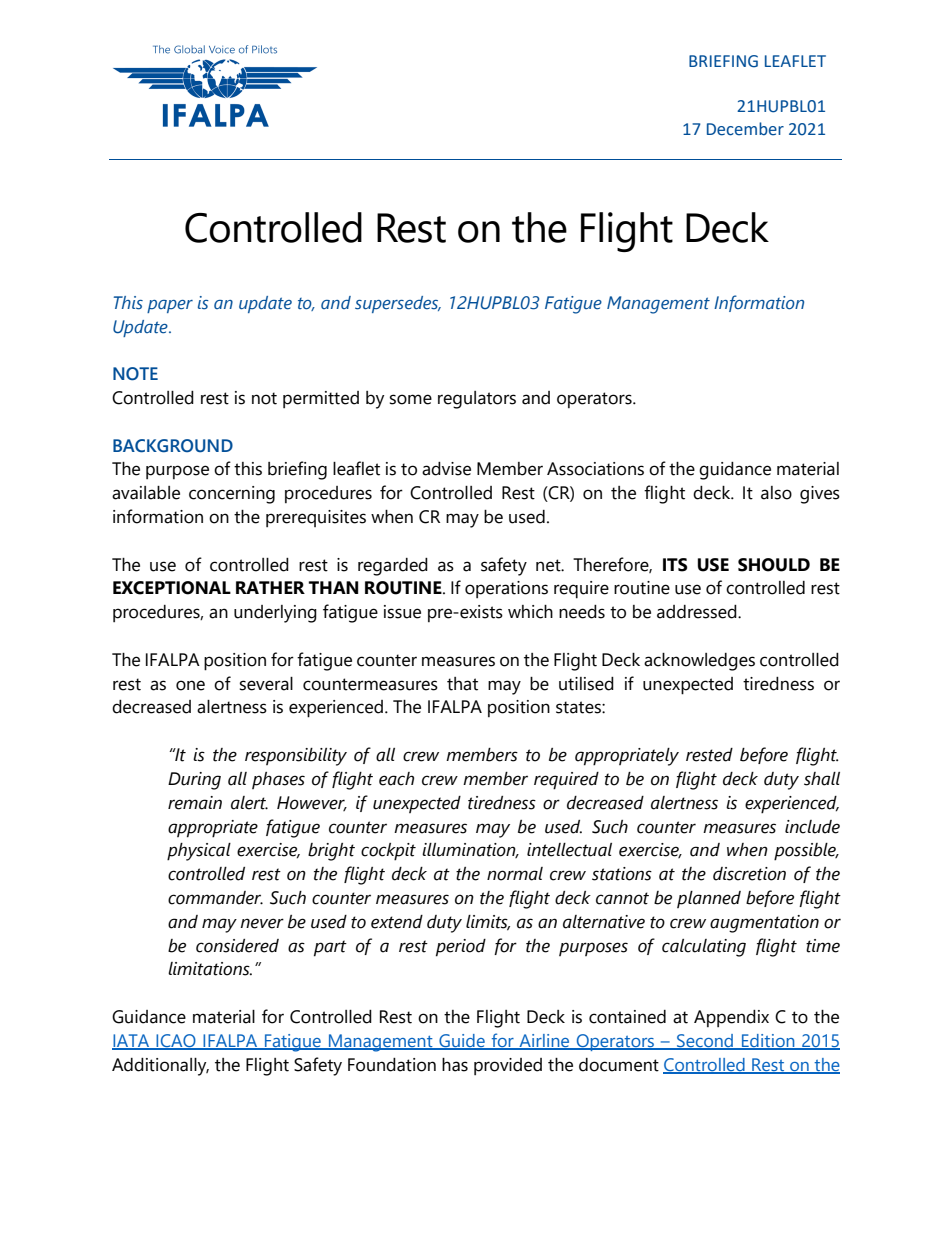 Image resolution: width=952 pixels, height=1233 pixels. Describe the element at coordinates (698, 612) in the screenshot. I see `addressed` at that location.
